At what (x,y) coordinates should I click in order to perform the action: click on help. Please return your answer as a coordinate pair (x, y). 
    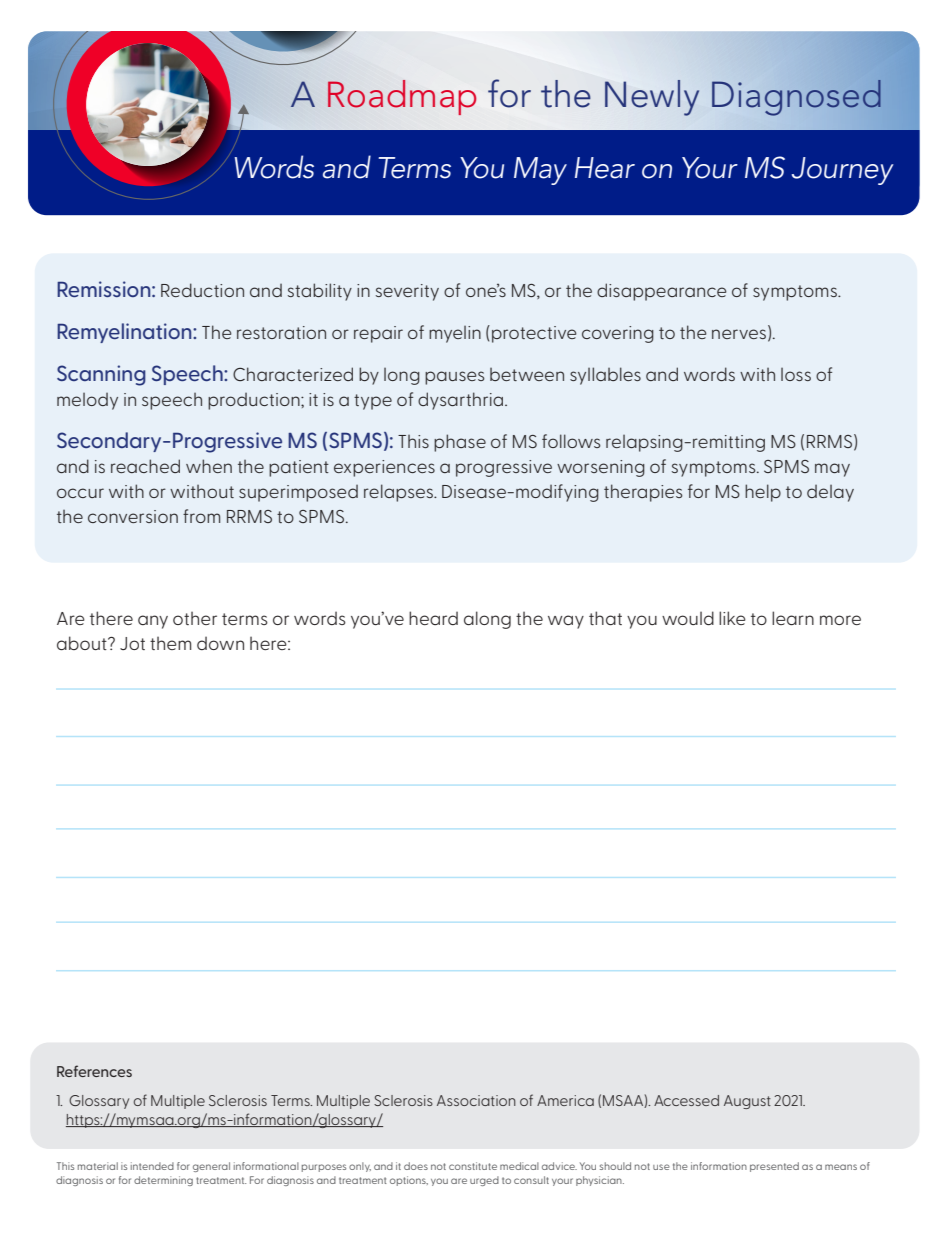
    Looking at the image, I should click on (763, 493).
